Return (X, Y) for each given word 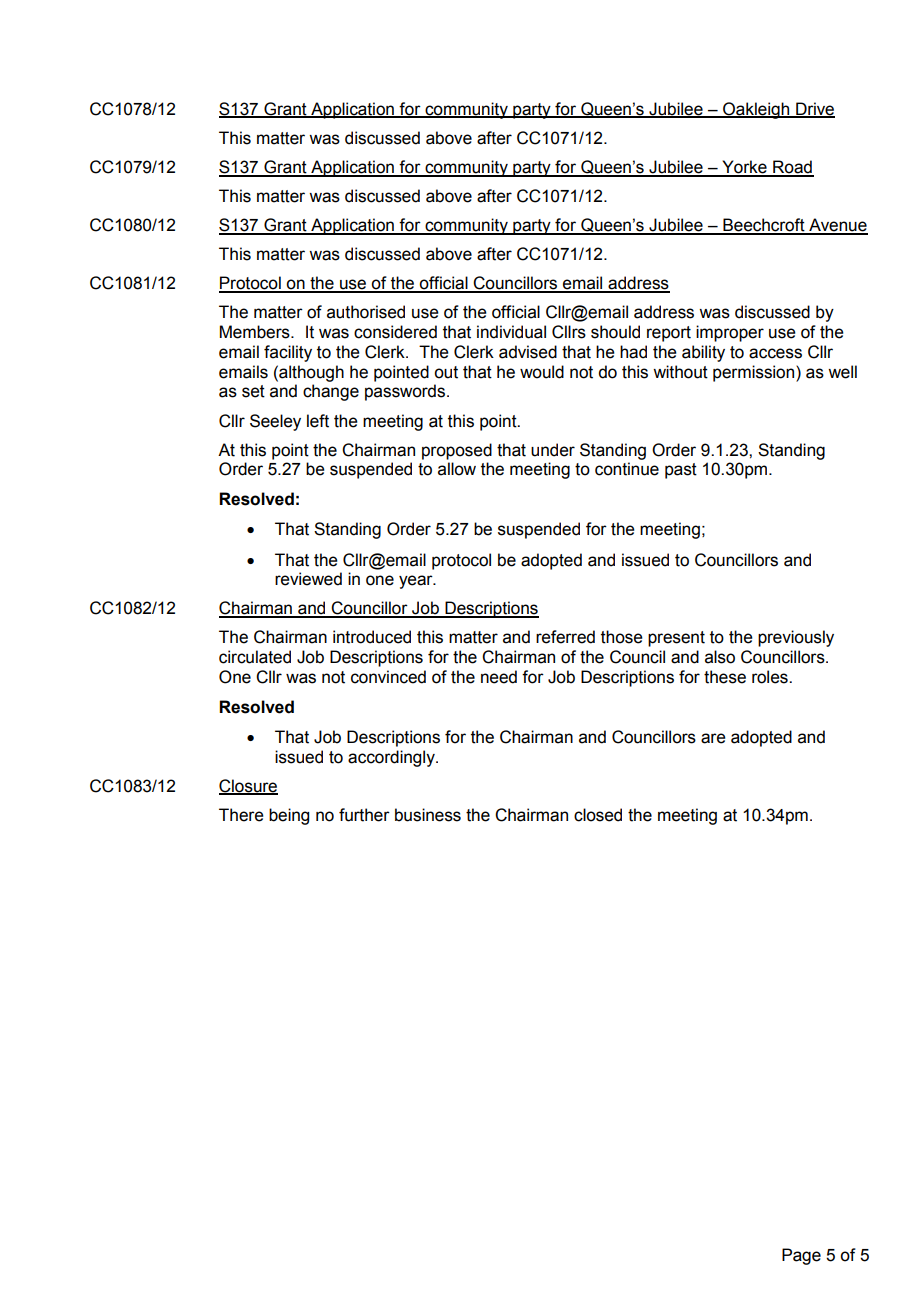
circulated (255, 657)
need (499, 677)
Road (792, 168)
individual (511, 332)
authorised (366, 312)
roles (771, 677)
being (289, 816)
